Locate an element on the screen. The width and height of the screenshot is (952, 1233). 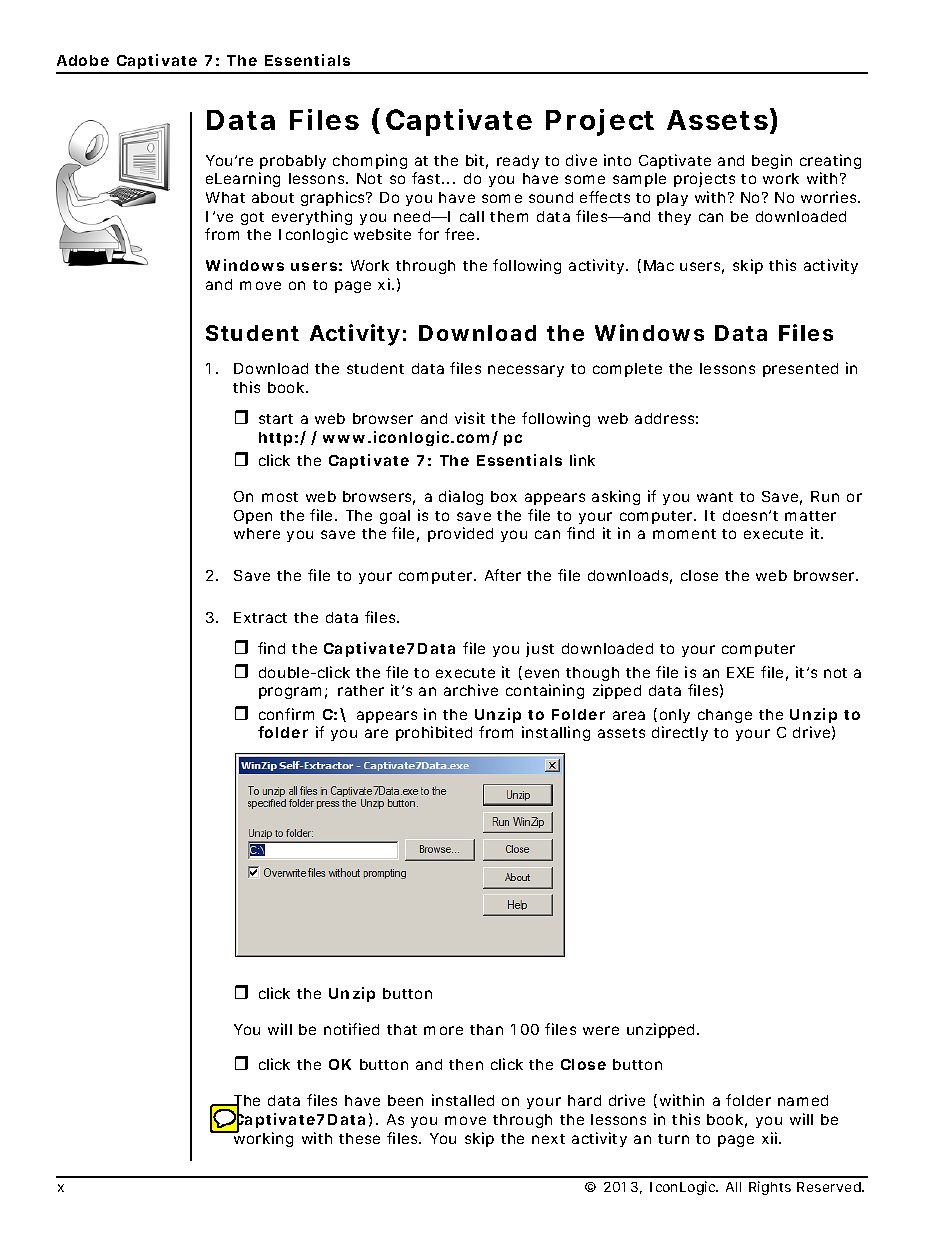
Adobe is located at coordinates (83, 60).
